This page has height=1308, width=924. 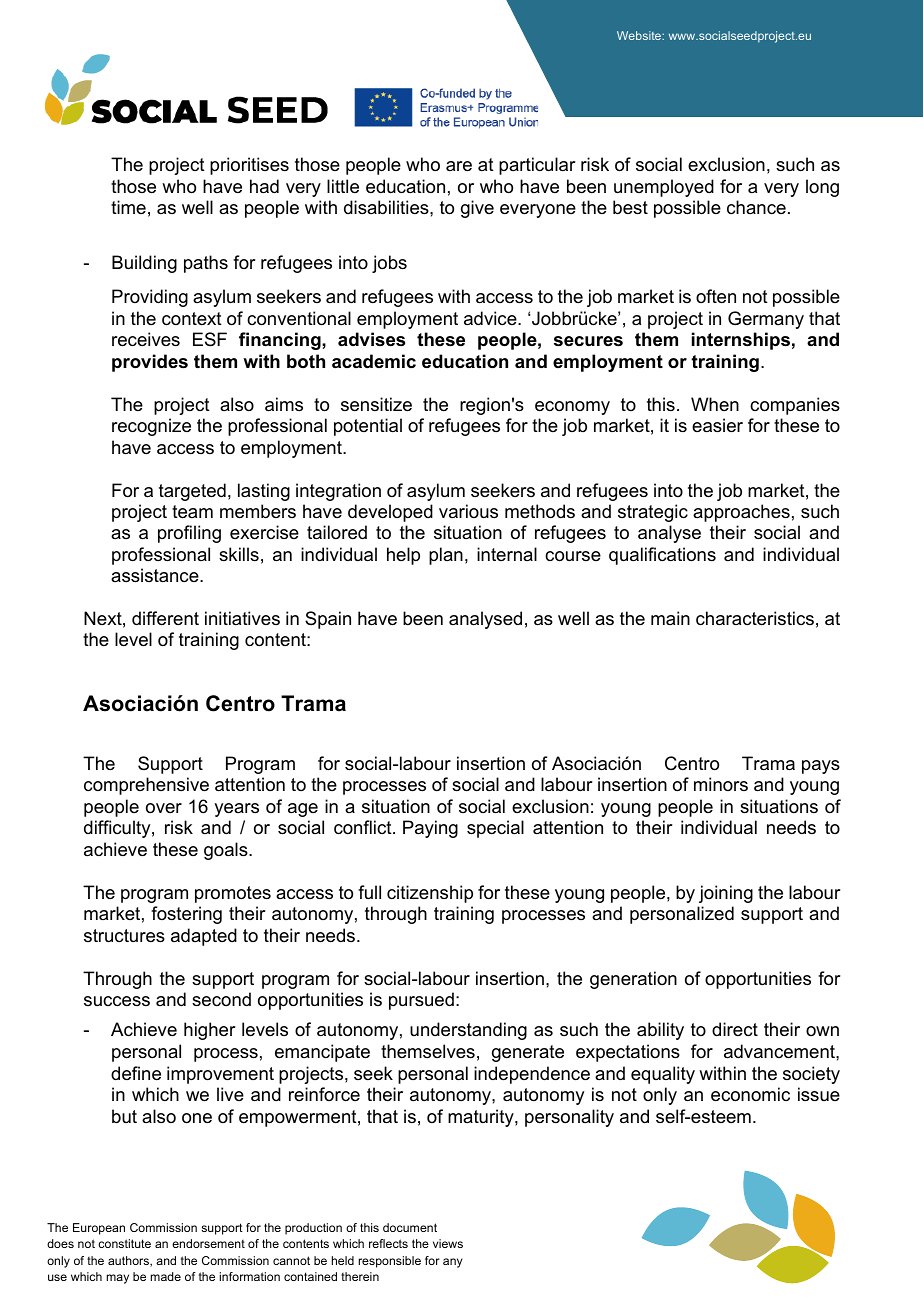 I want to click on characteristics, so click(x=755, y=618).
